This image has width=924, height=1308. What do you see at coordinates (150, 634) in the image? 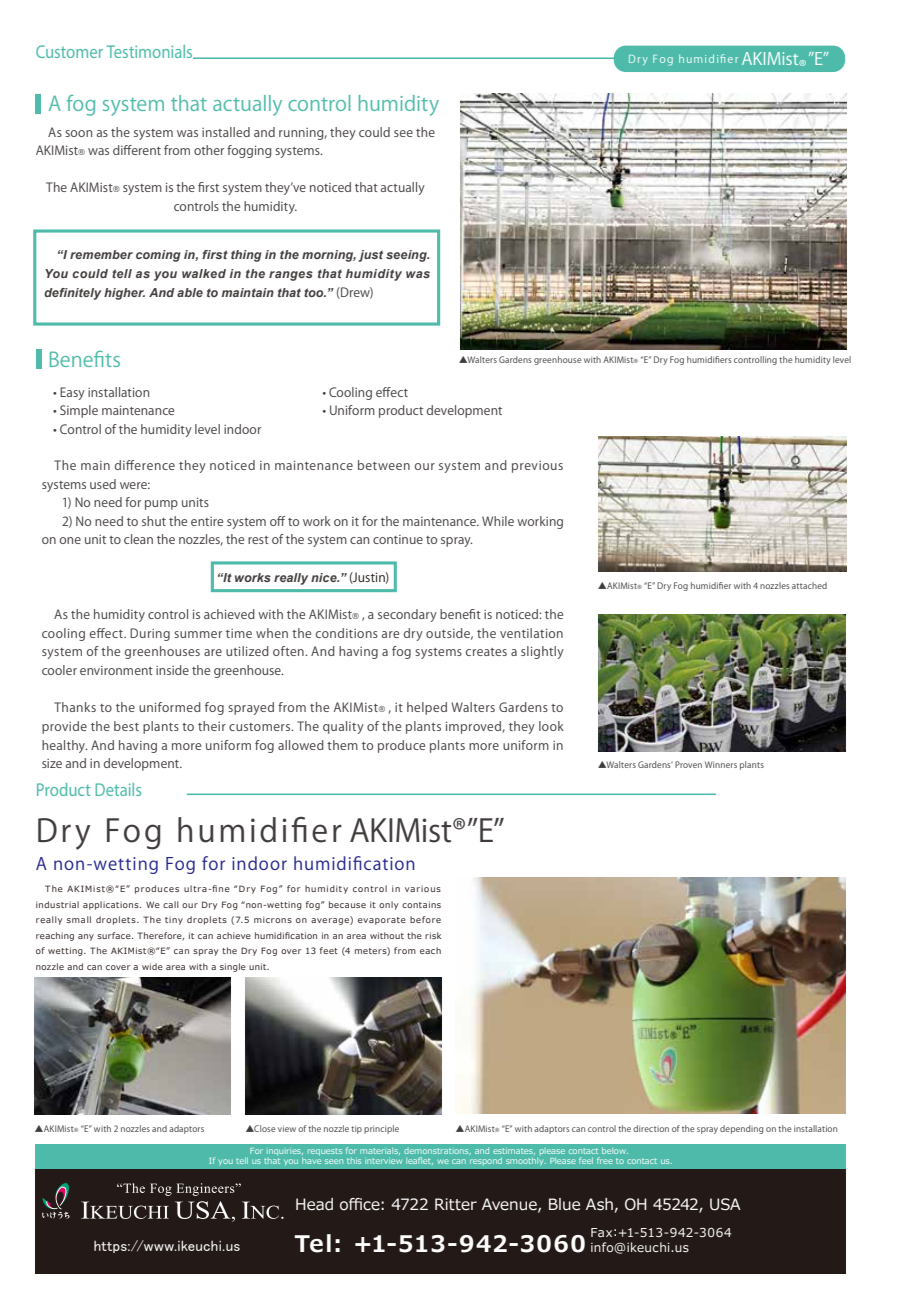
I see `During` at bounding box center [150, 634].
